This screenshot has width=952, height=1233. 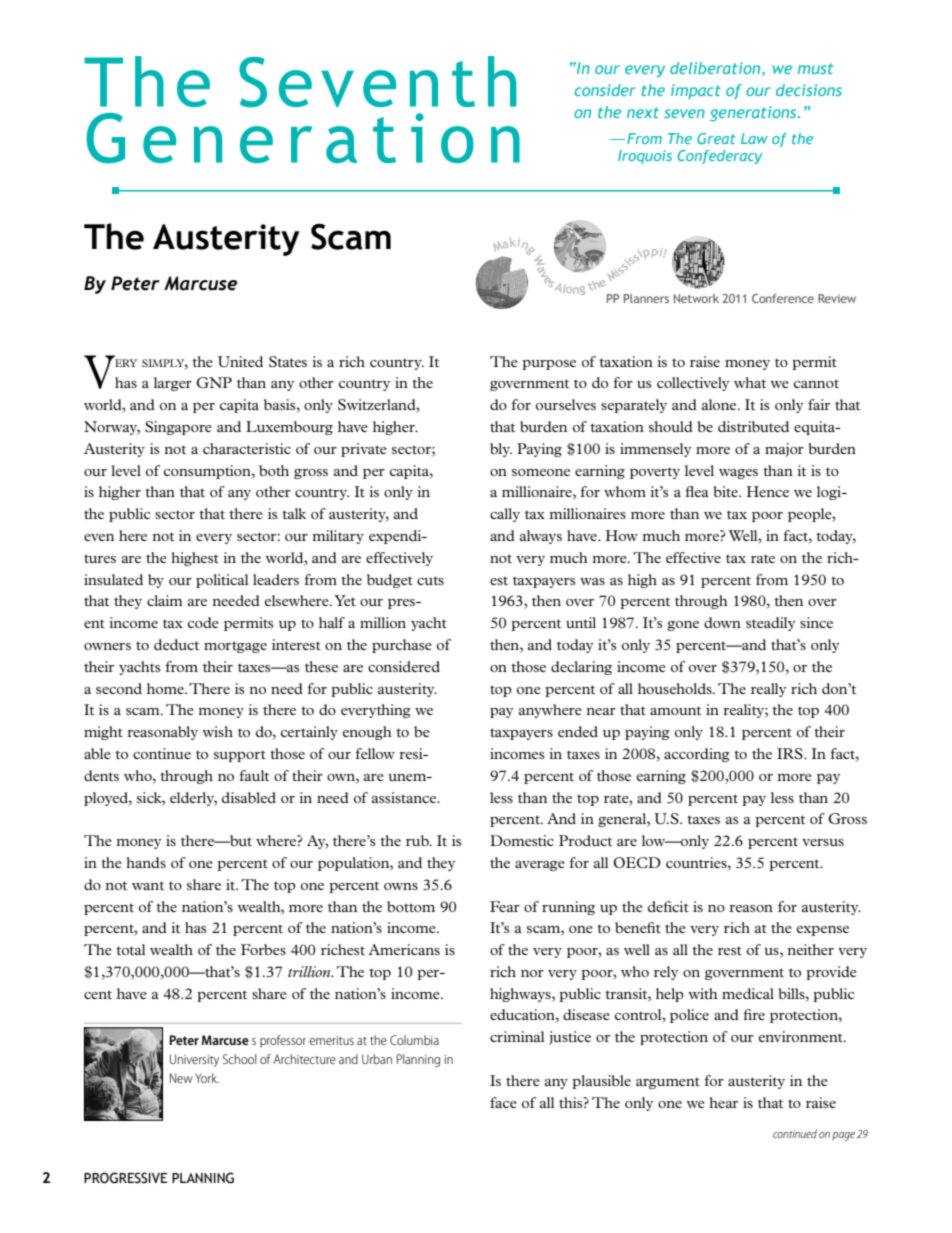 What do you see at coordinates (240, 361) in the screenshot?
I see `United` at bounding box center [240, 361].
